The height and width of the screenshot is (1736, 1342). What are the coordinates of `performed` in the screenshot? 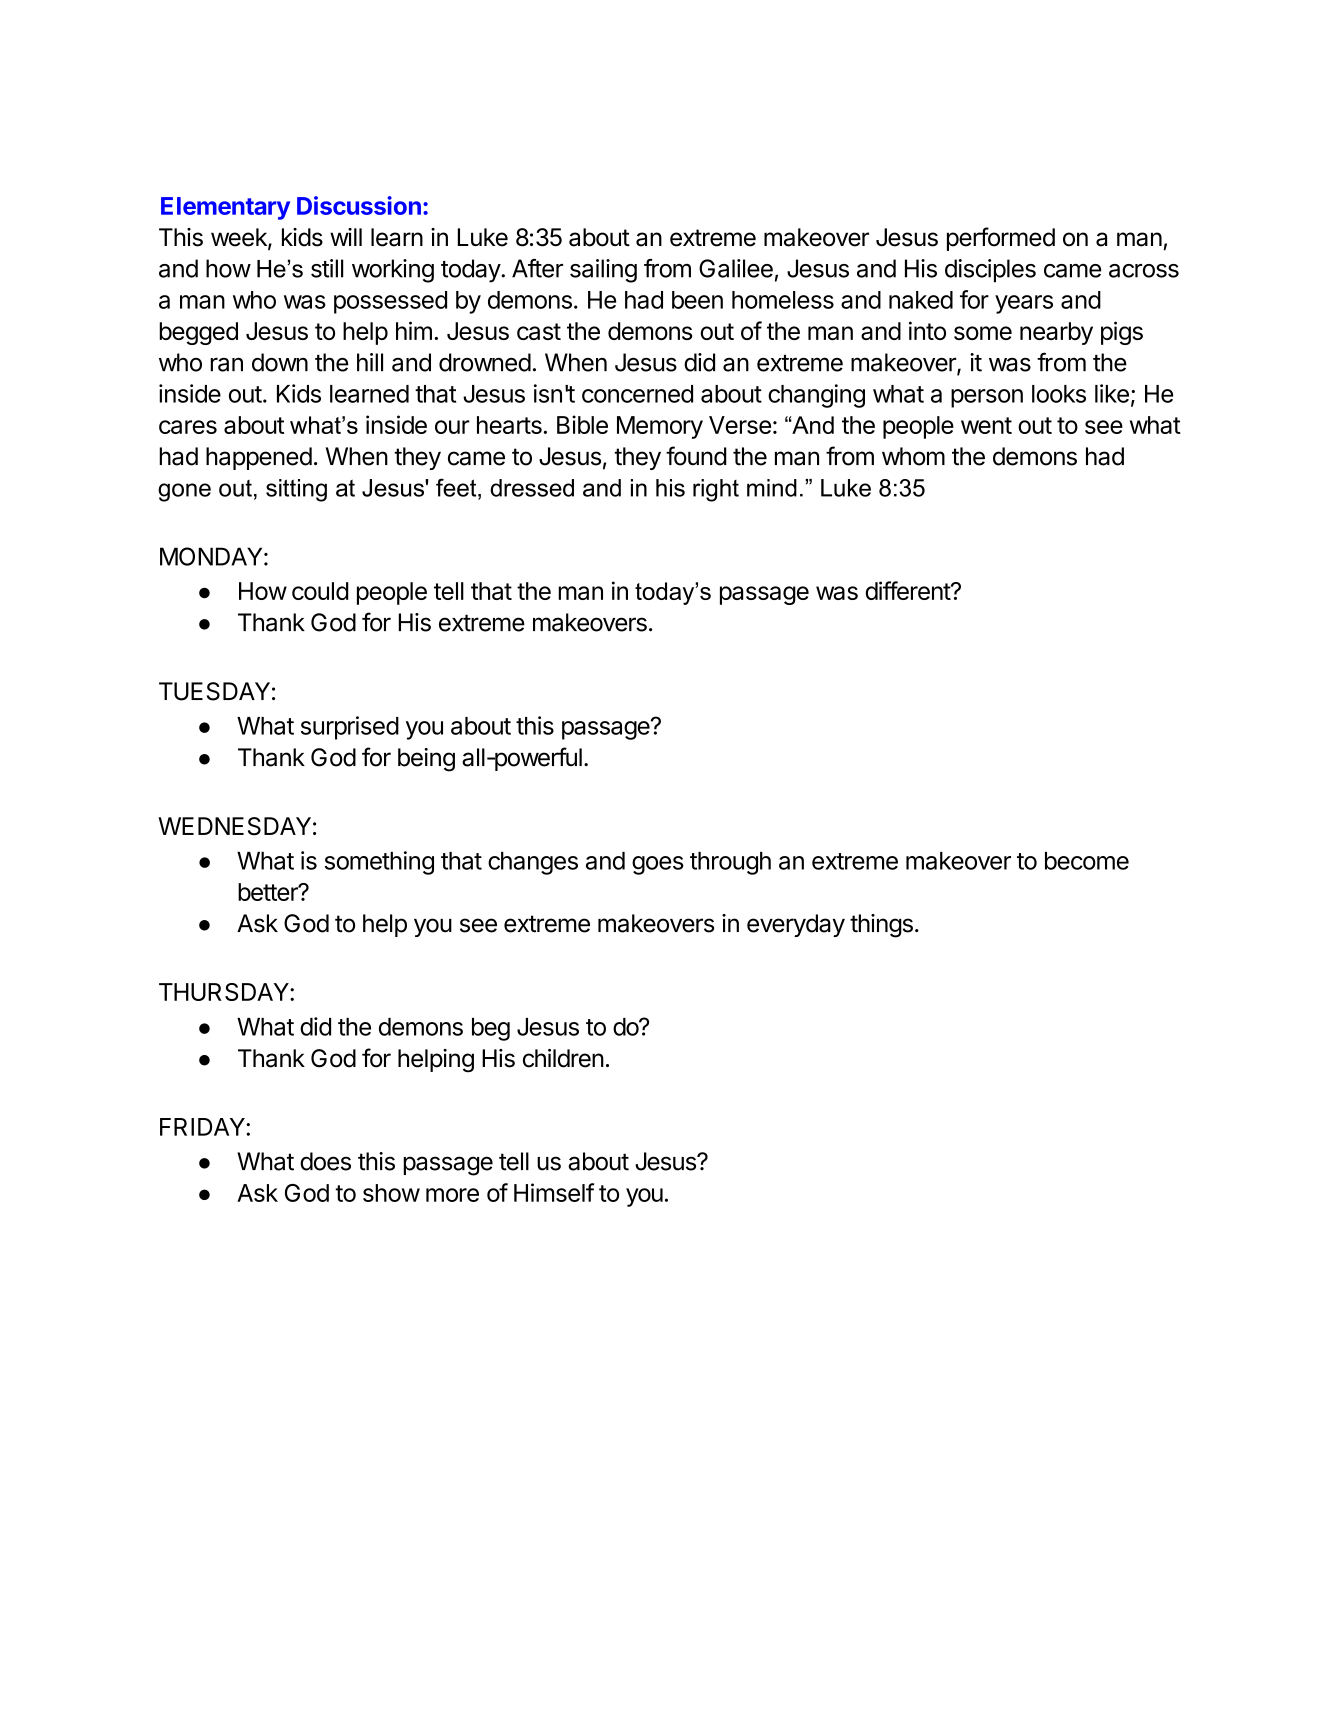 It's located at (1001, 239).
